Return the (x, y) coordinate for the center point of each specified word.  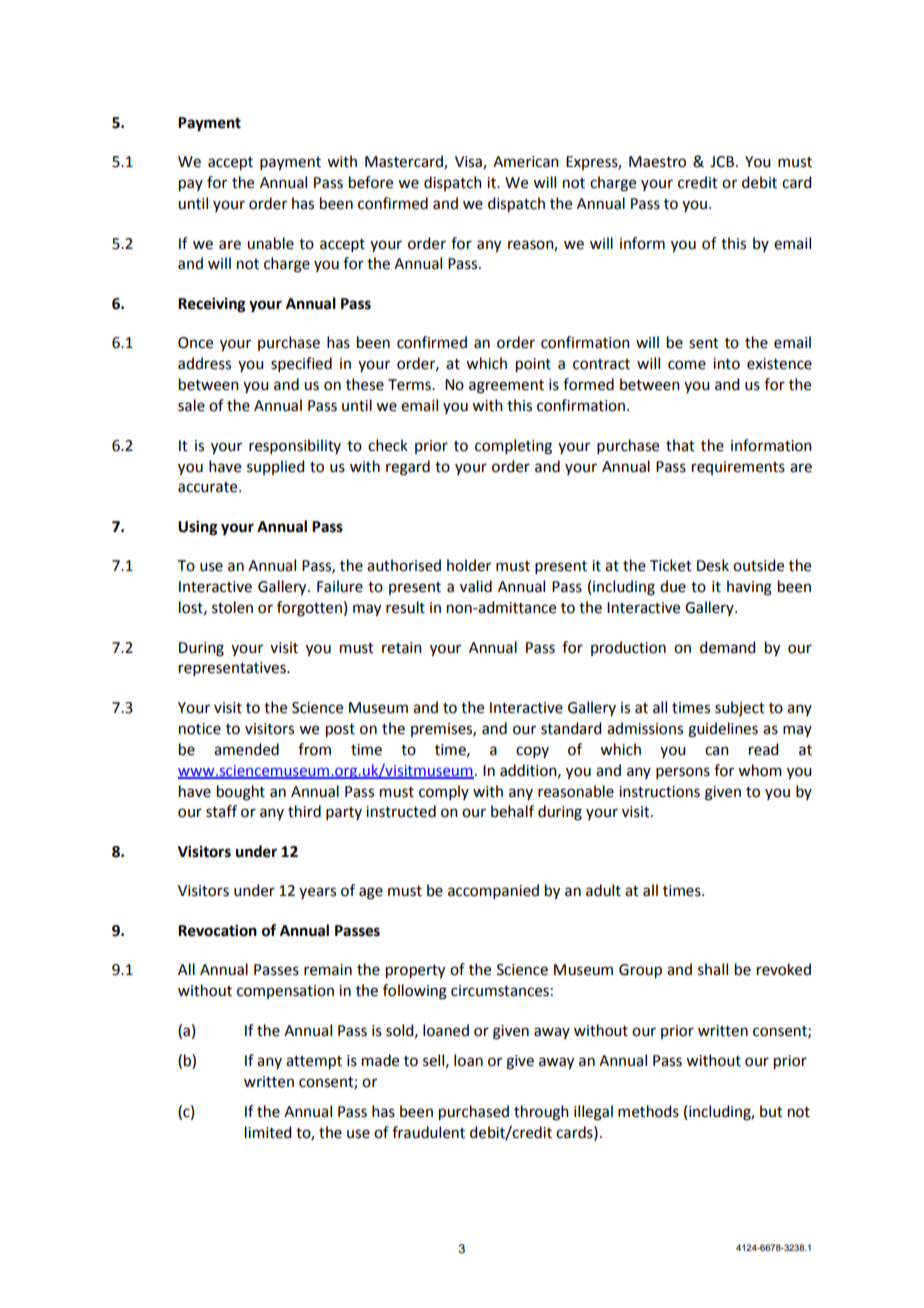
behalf (512, 811)
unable (270, 243)
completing (513, 447)
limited (268, 1132)
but (771, 1111)
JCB (722, 162)
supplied (275, 467)
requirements (738, 468)
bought (241, 793)
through (541, 1113)
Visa (469, 163)
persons (683, 773)
